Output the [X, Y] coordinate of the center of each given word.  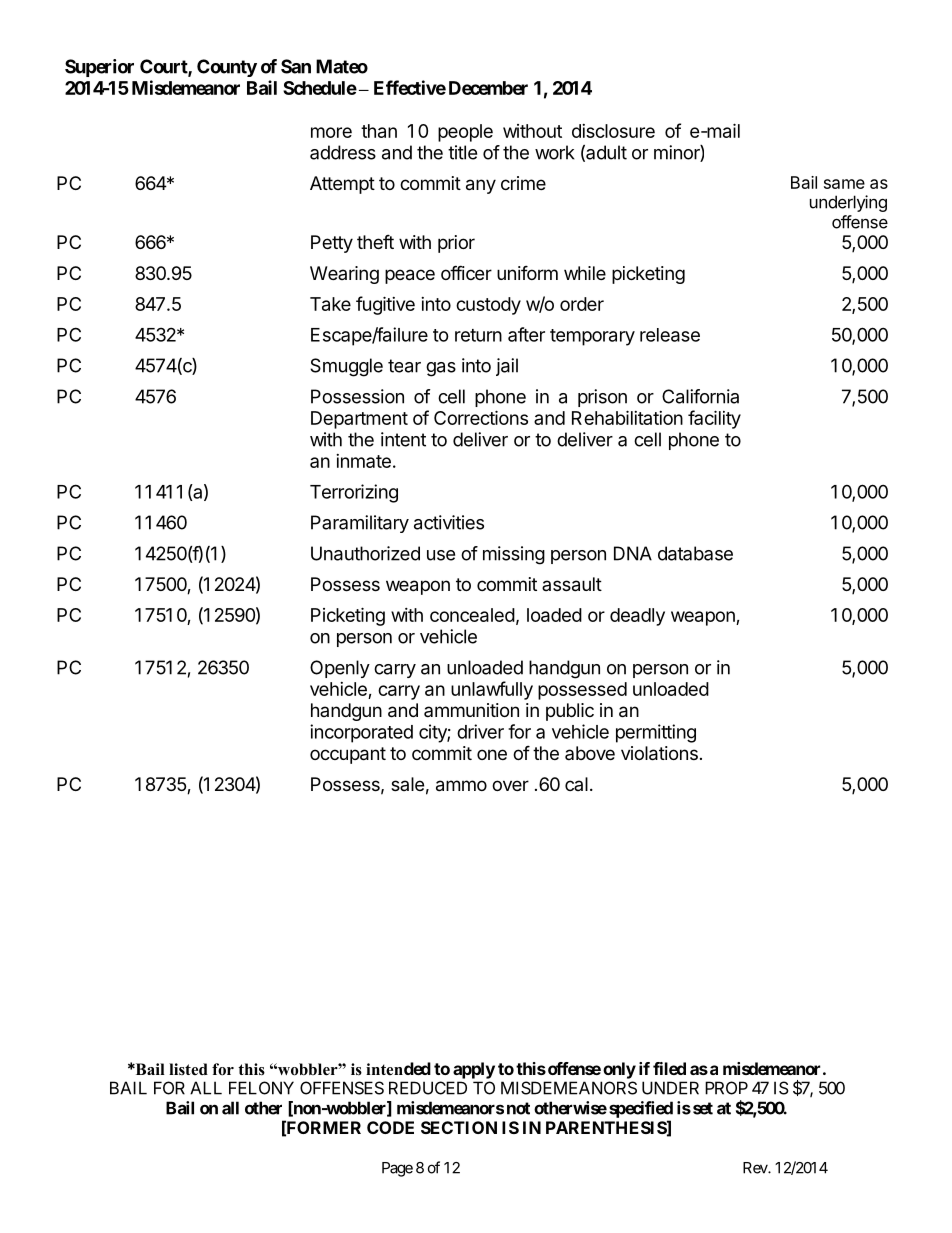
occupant [348, 755]
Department [359, 420]
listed [188, 1069]
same [844, 184]
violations [659, 753]
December [488, 88]
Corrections [481, 417]
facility [714, 419]
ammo [461, 786]
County [227, 68]
